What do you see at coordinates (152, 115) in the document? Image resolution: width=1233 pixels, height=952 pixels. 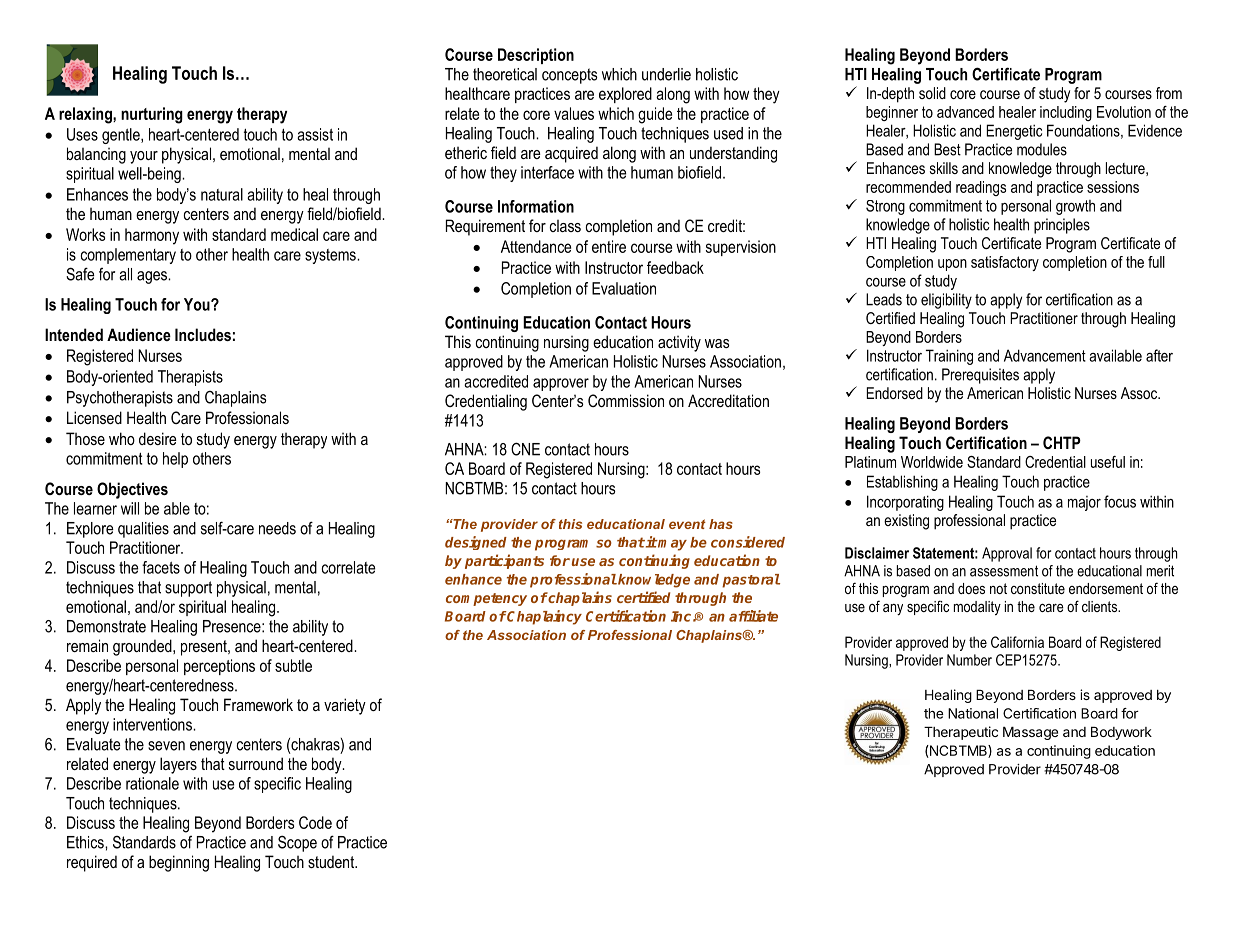 I see `nurturing` at bounding box center [152, 115].
